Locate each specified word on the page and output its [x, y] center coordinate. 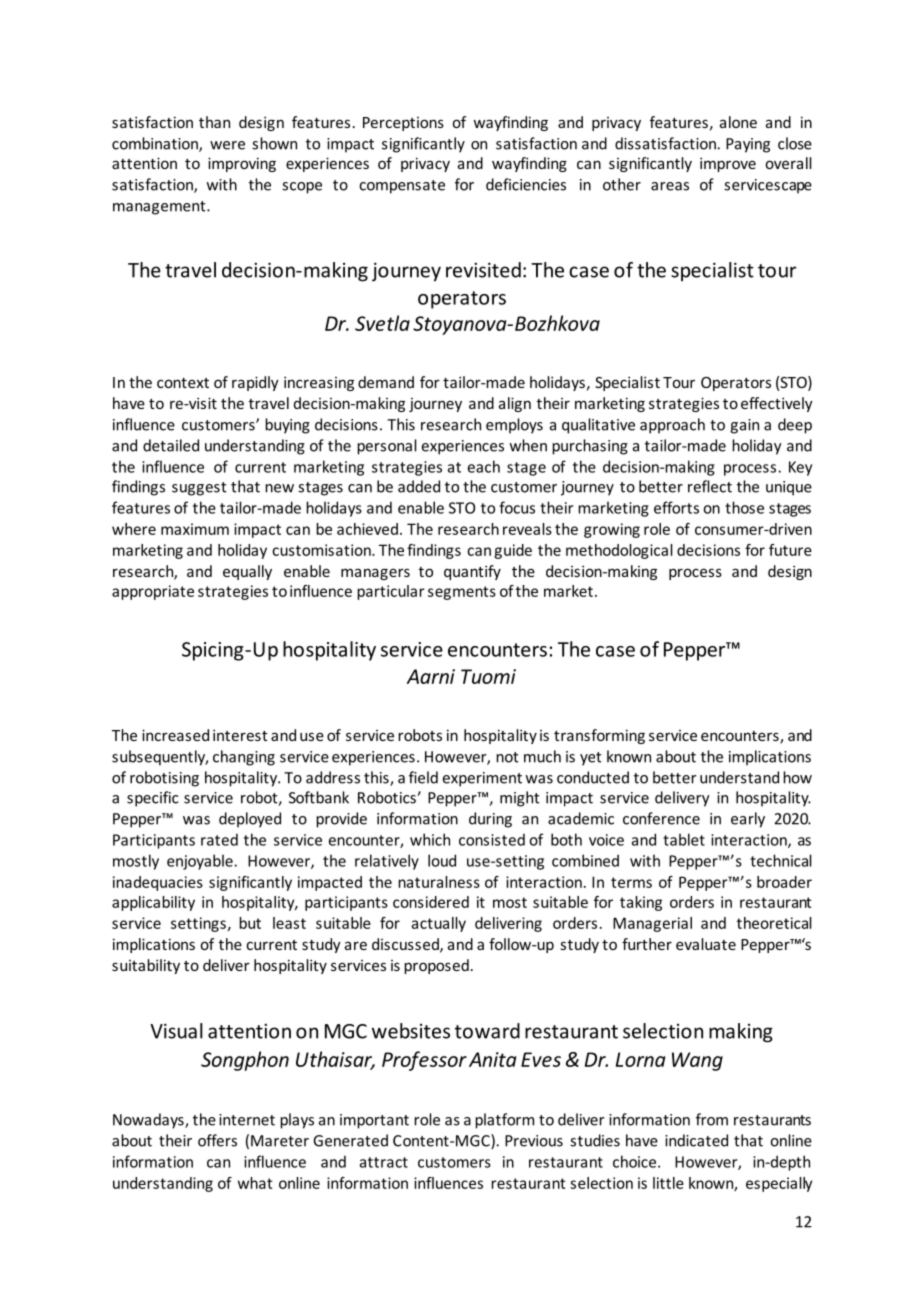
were [227, 145]
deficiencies [526, 184]
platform [504, 1121]
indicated [696, 1140]
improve [728, 164]
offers [217, 1140]
